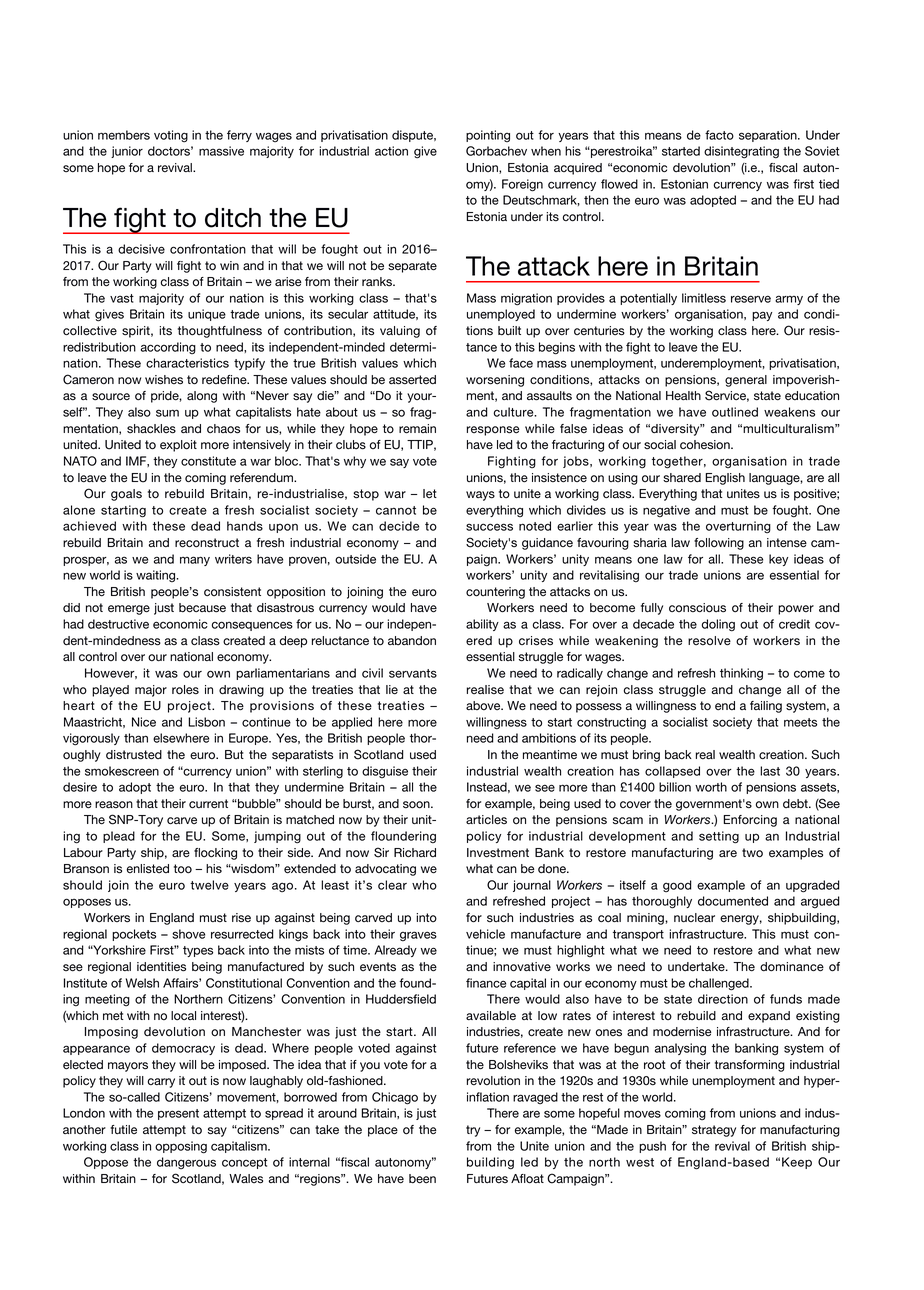 The width and height of the screenshot is (924, 1290). What do you see at coordinates (181, 1147) in the screenshot?
I see `opposing` at bounding box center [181, 1147].
